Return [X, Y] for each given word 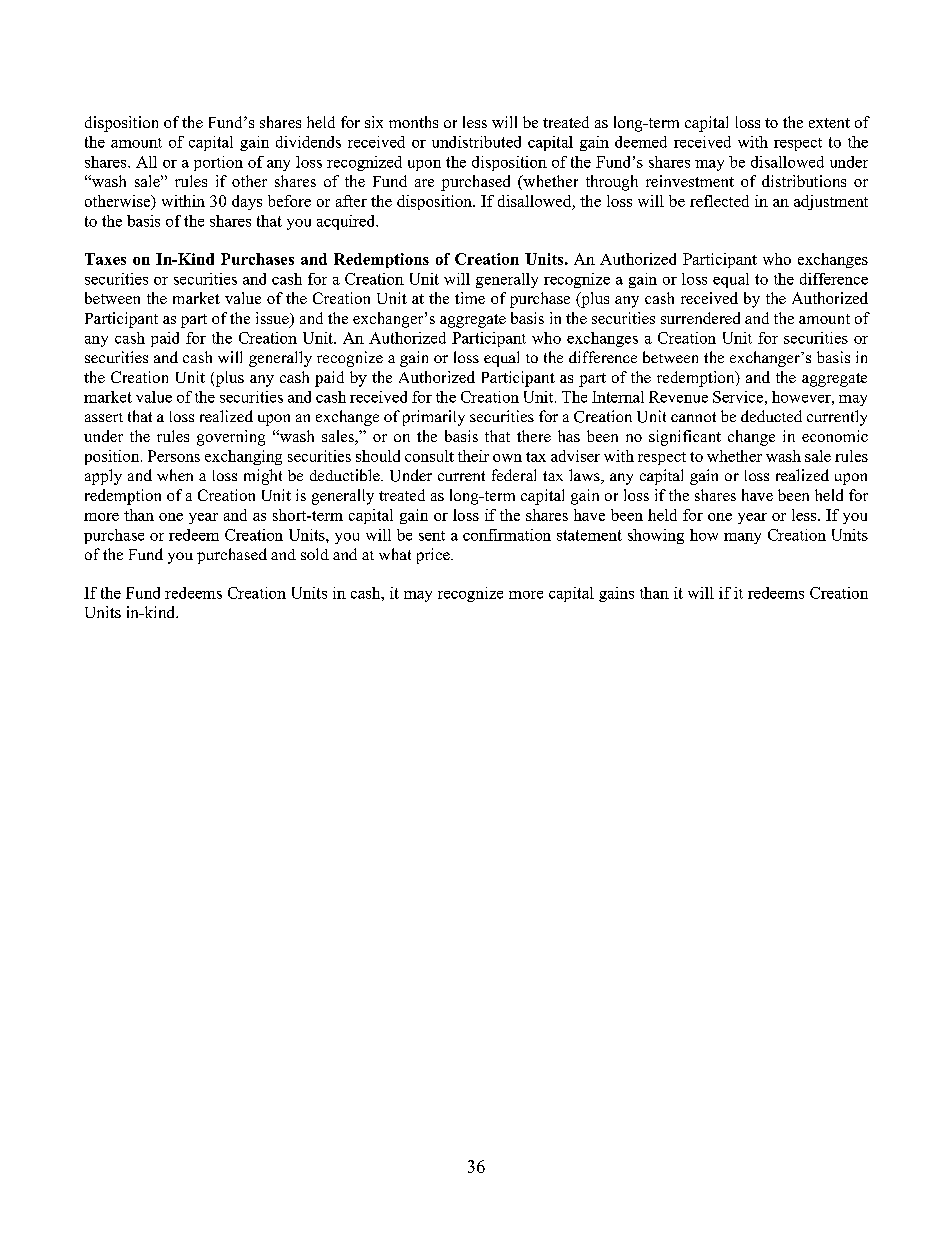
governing [231, 438]
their [473, 456]
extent [829, 123]
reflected [719, 201]
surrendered [700, 318]
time [470, 298]
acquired [347, 222]
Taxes [105, 259]
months [413, 122]
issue [273, 319]
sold [315, 554]
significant [685, 438]
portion [218, 163]
